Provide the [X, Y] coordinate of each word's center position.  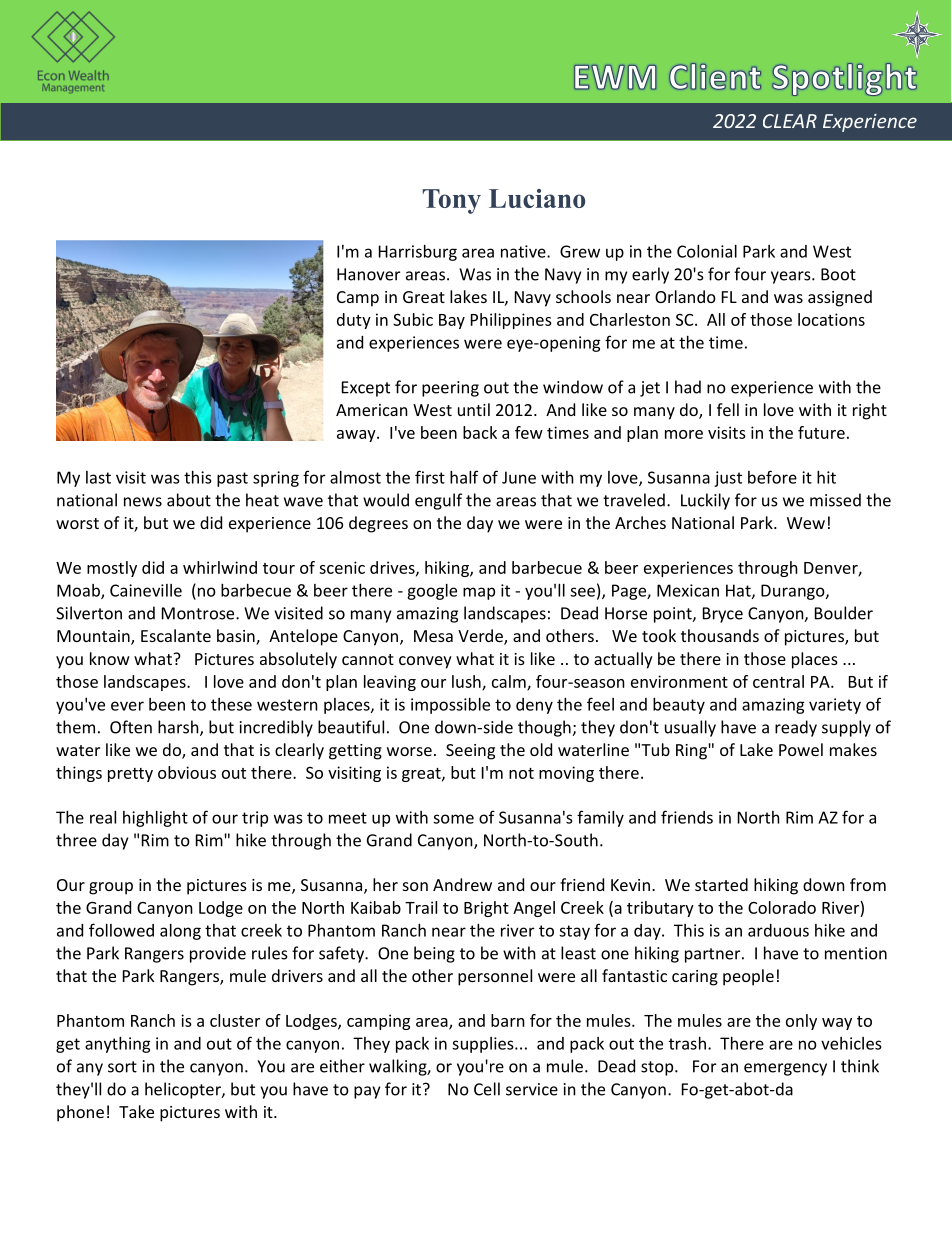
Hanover [368, 274]
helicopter [184, 1090]
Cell [487, 1089]
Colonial [707, 251]
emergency [785, 1069]
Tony [452, 201]
